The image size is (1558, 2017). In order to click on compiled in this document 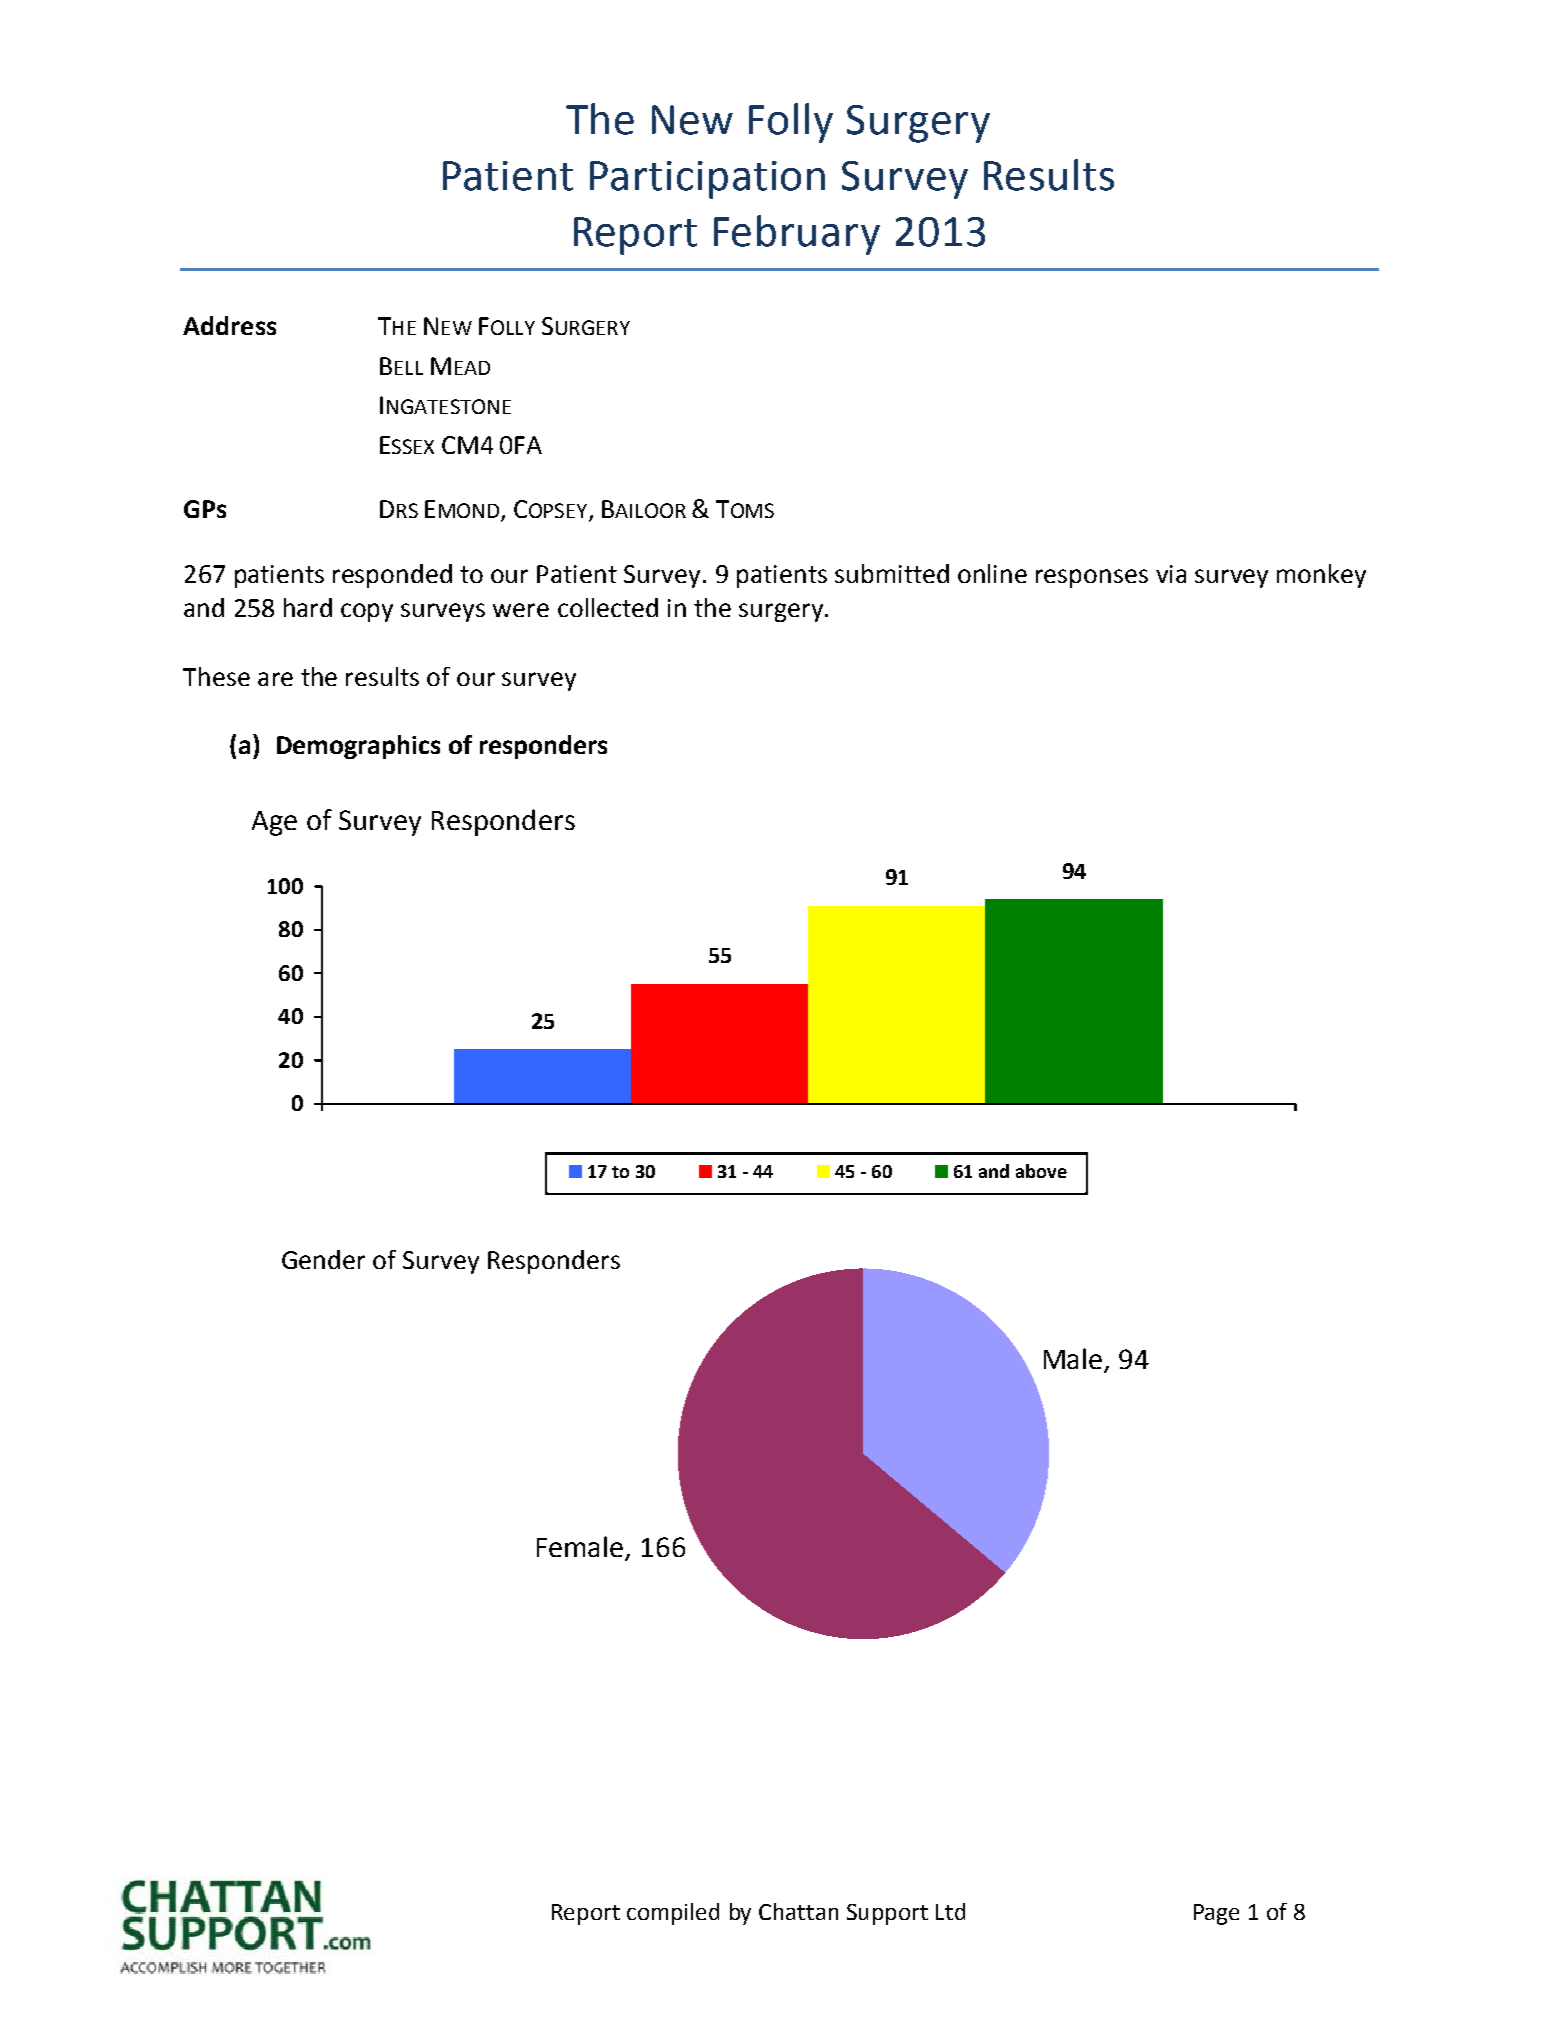, I will do `click(673, 1914)`.
